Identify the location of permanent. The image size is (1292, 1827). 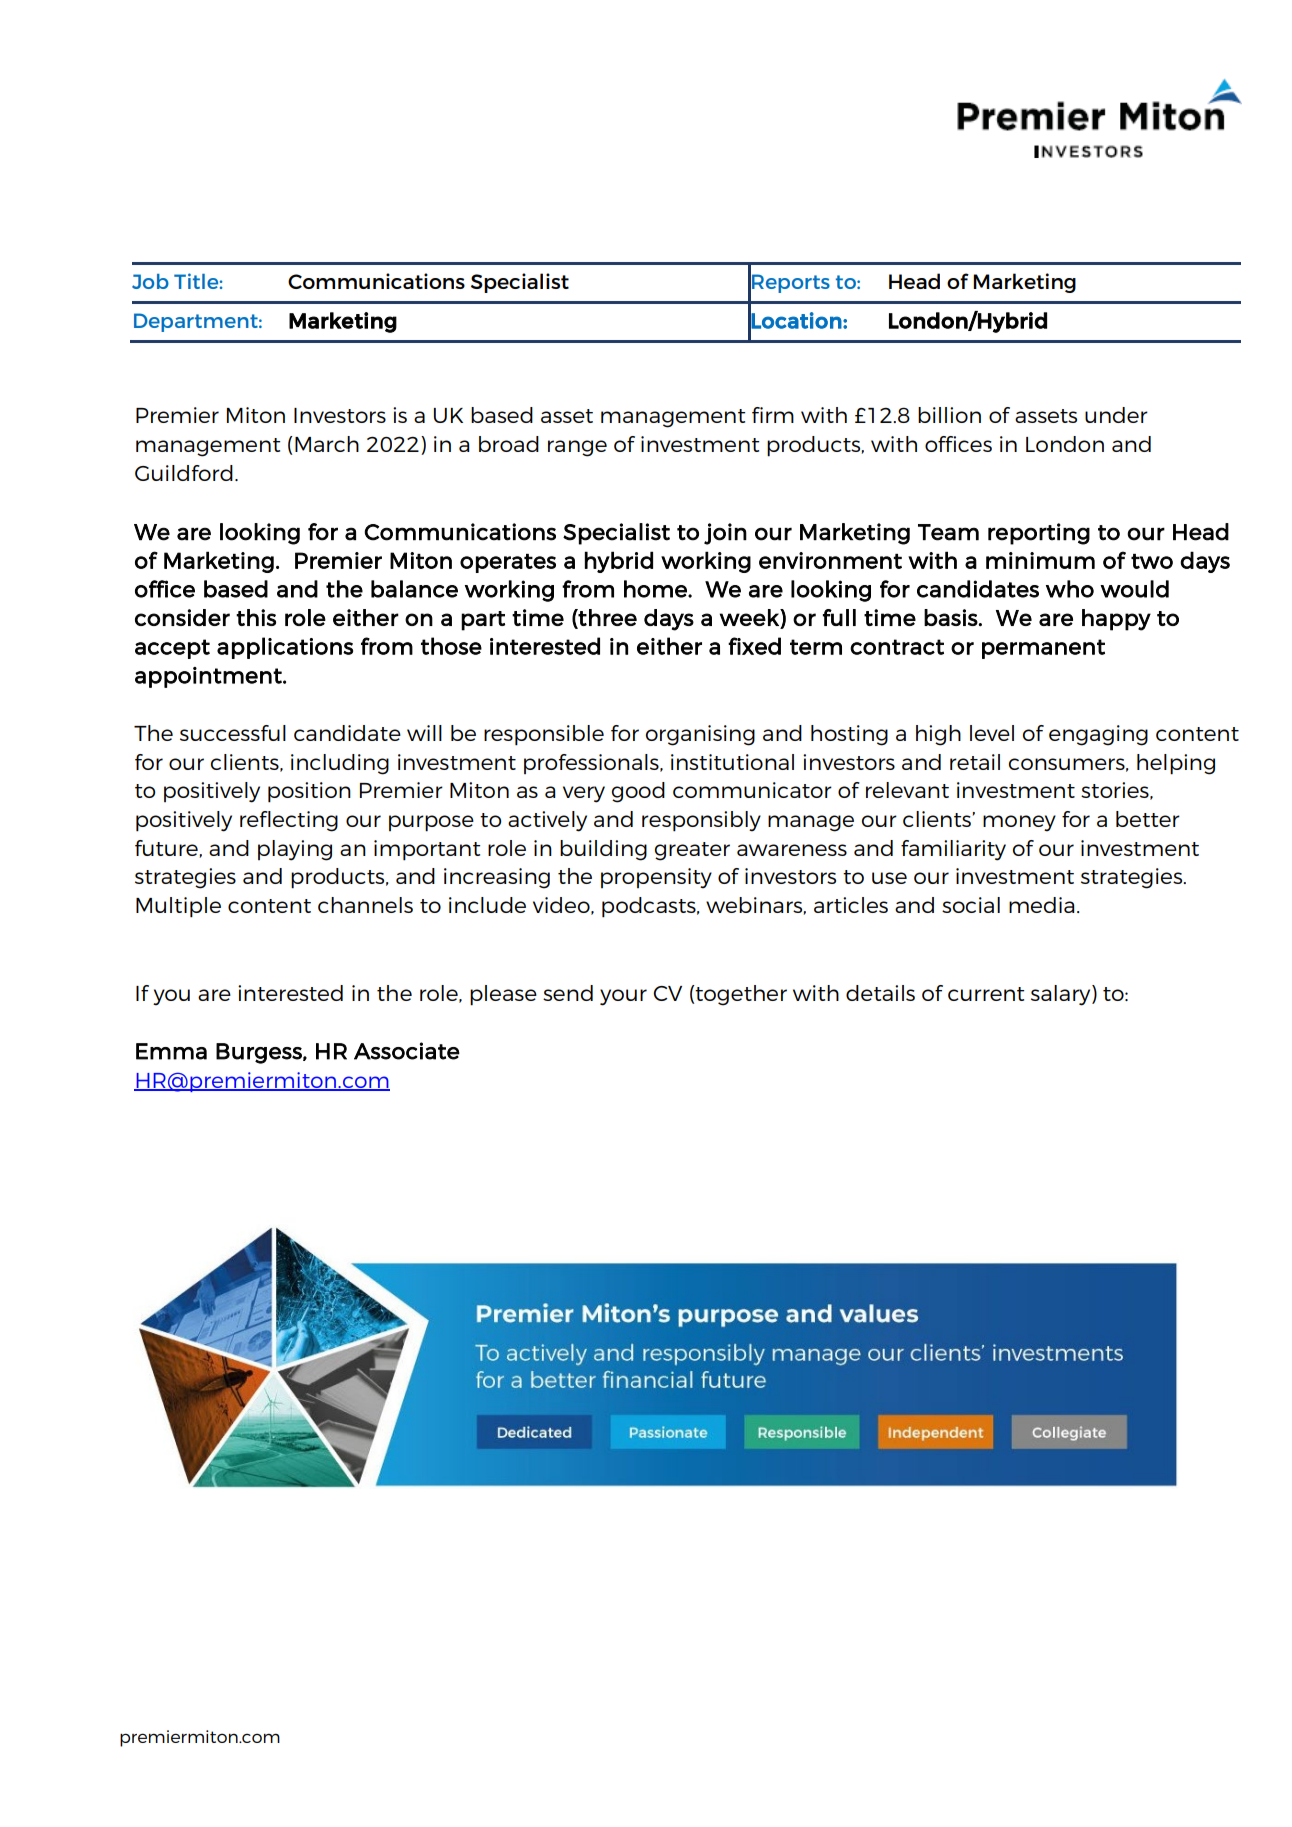
(1043, 649).
